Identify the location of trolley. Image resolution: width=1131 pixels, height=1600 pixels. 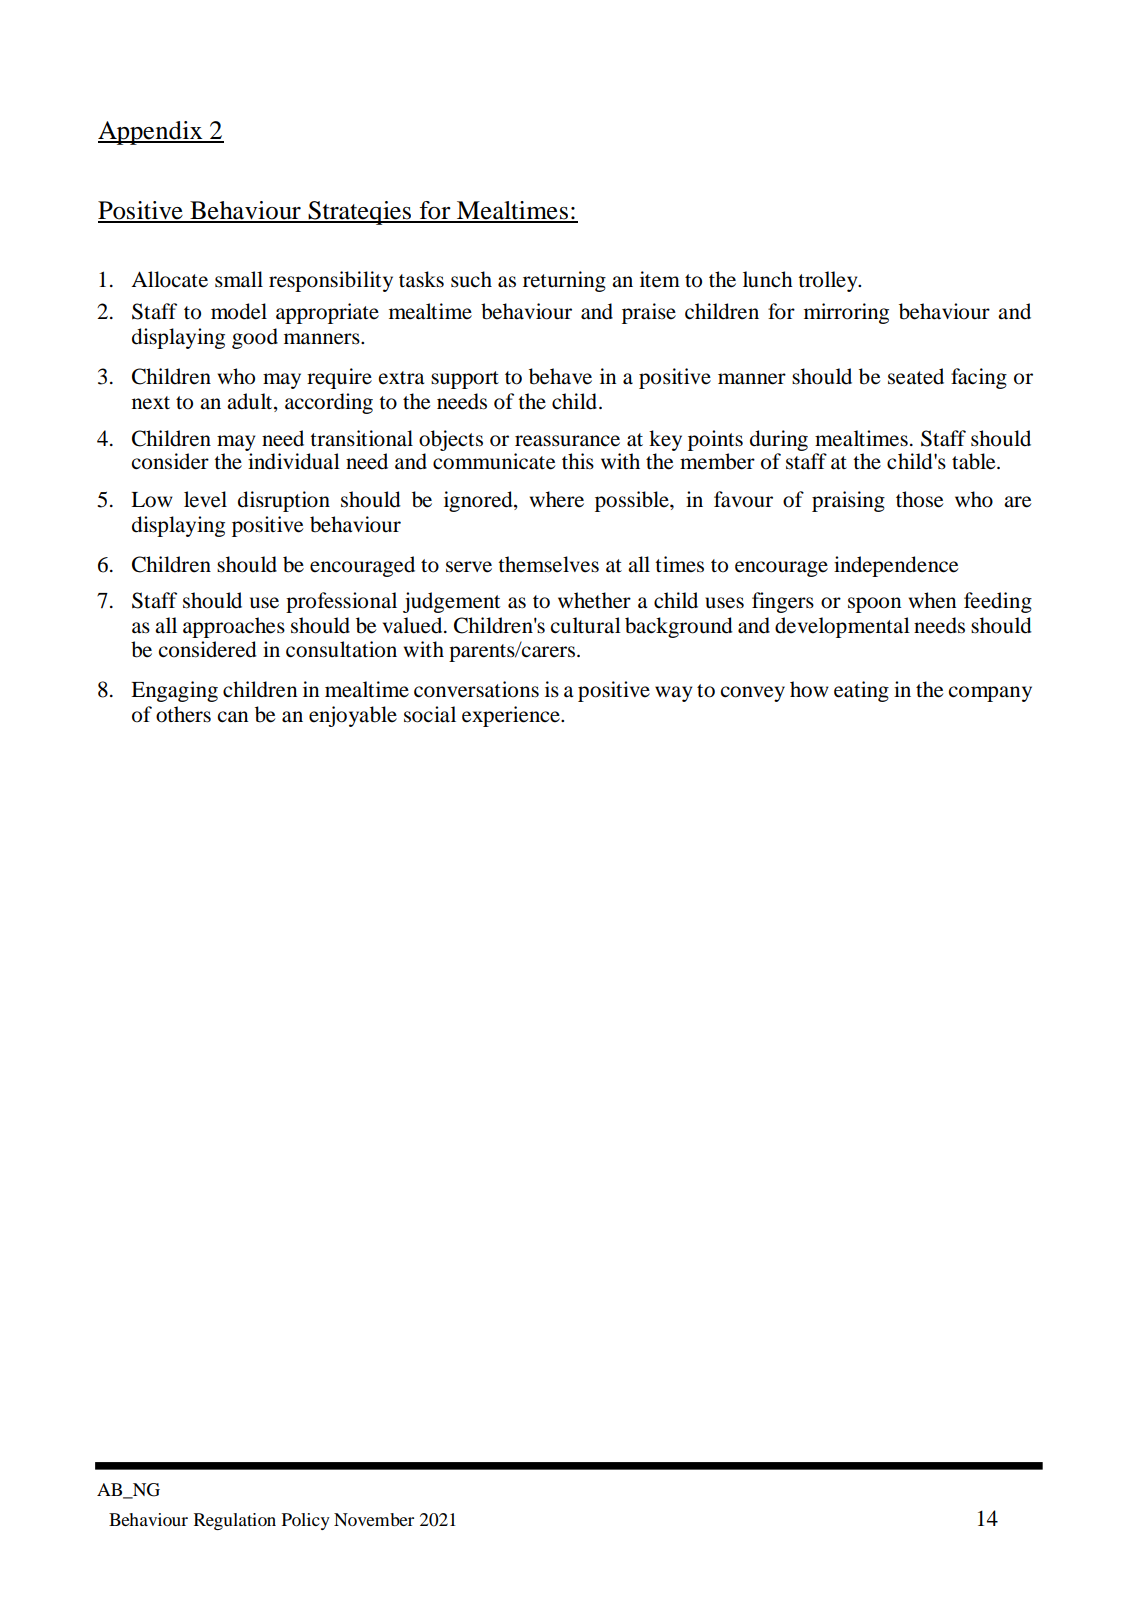
(829, 281).
